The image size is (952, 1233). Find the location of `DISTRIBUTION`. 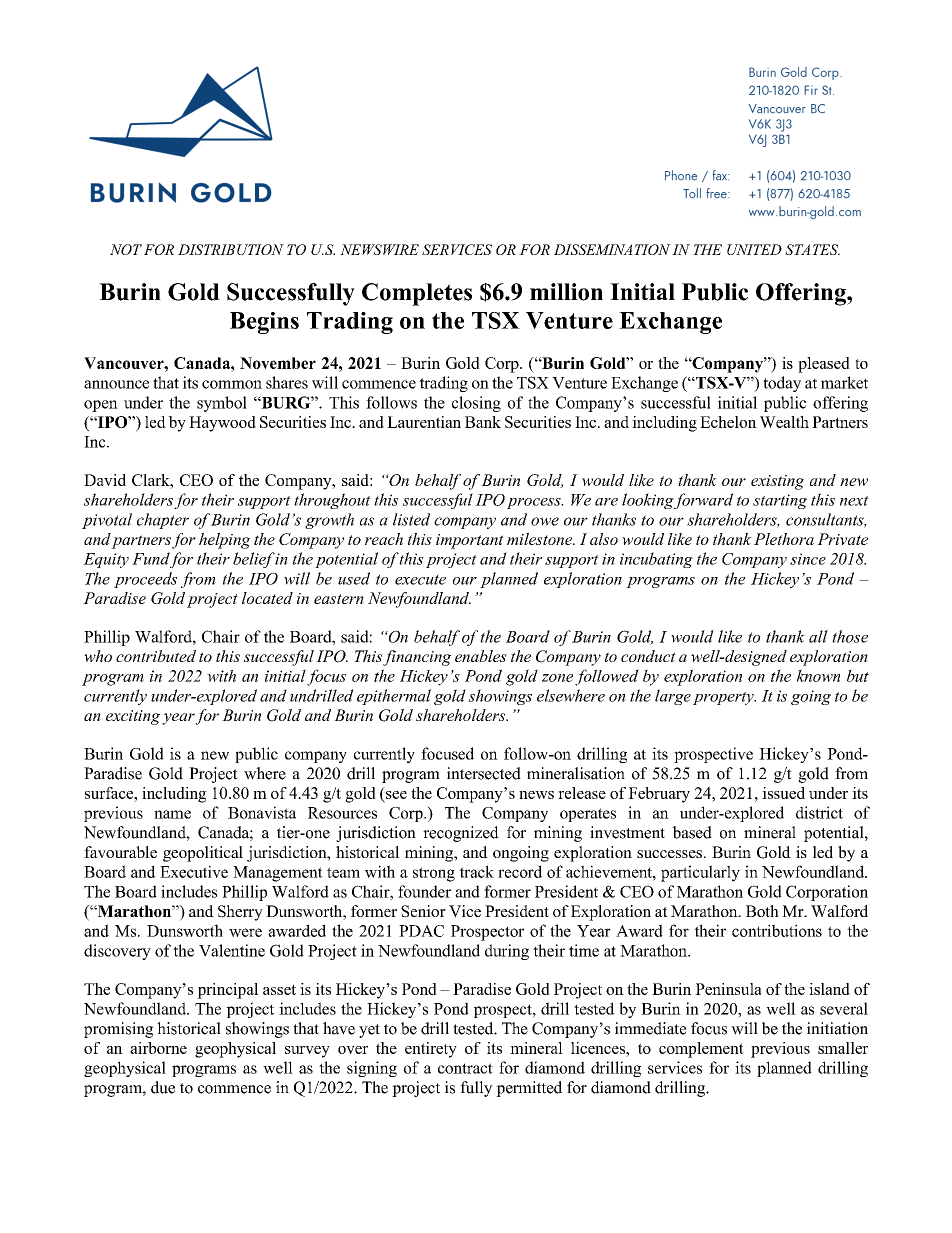

DISTRIBUTION is located at coordinates (231, 249).
